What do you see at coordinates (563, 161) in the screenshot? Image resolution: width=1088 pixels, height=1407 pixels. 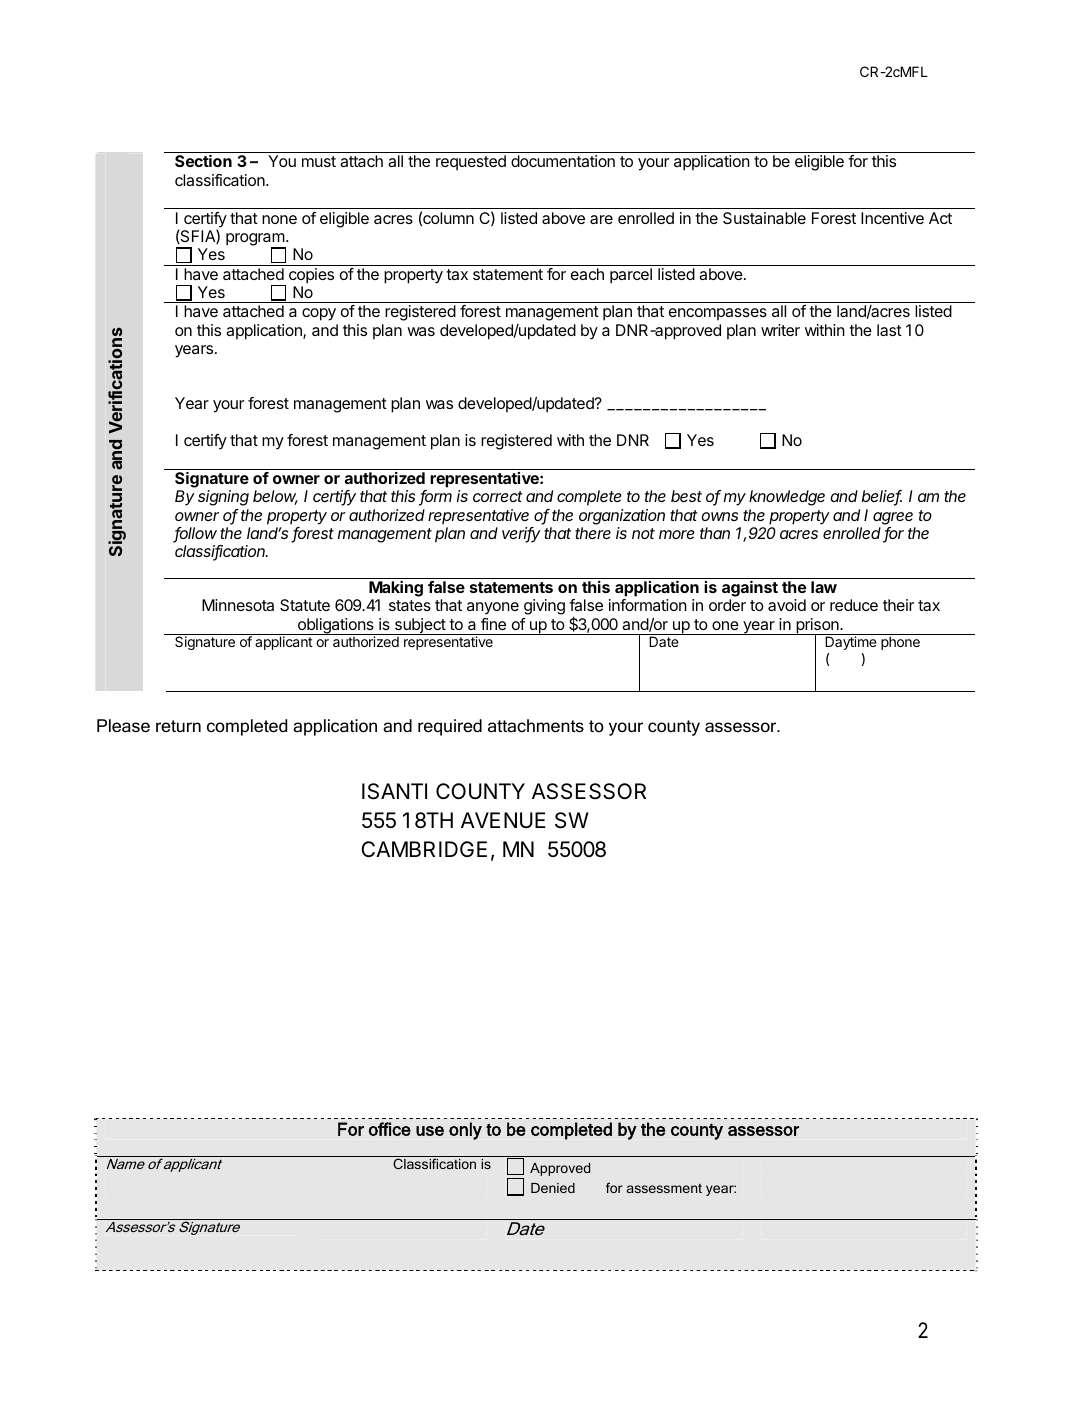 I see `documentation` at bounding box center [563, 161].
